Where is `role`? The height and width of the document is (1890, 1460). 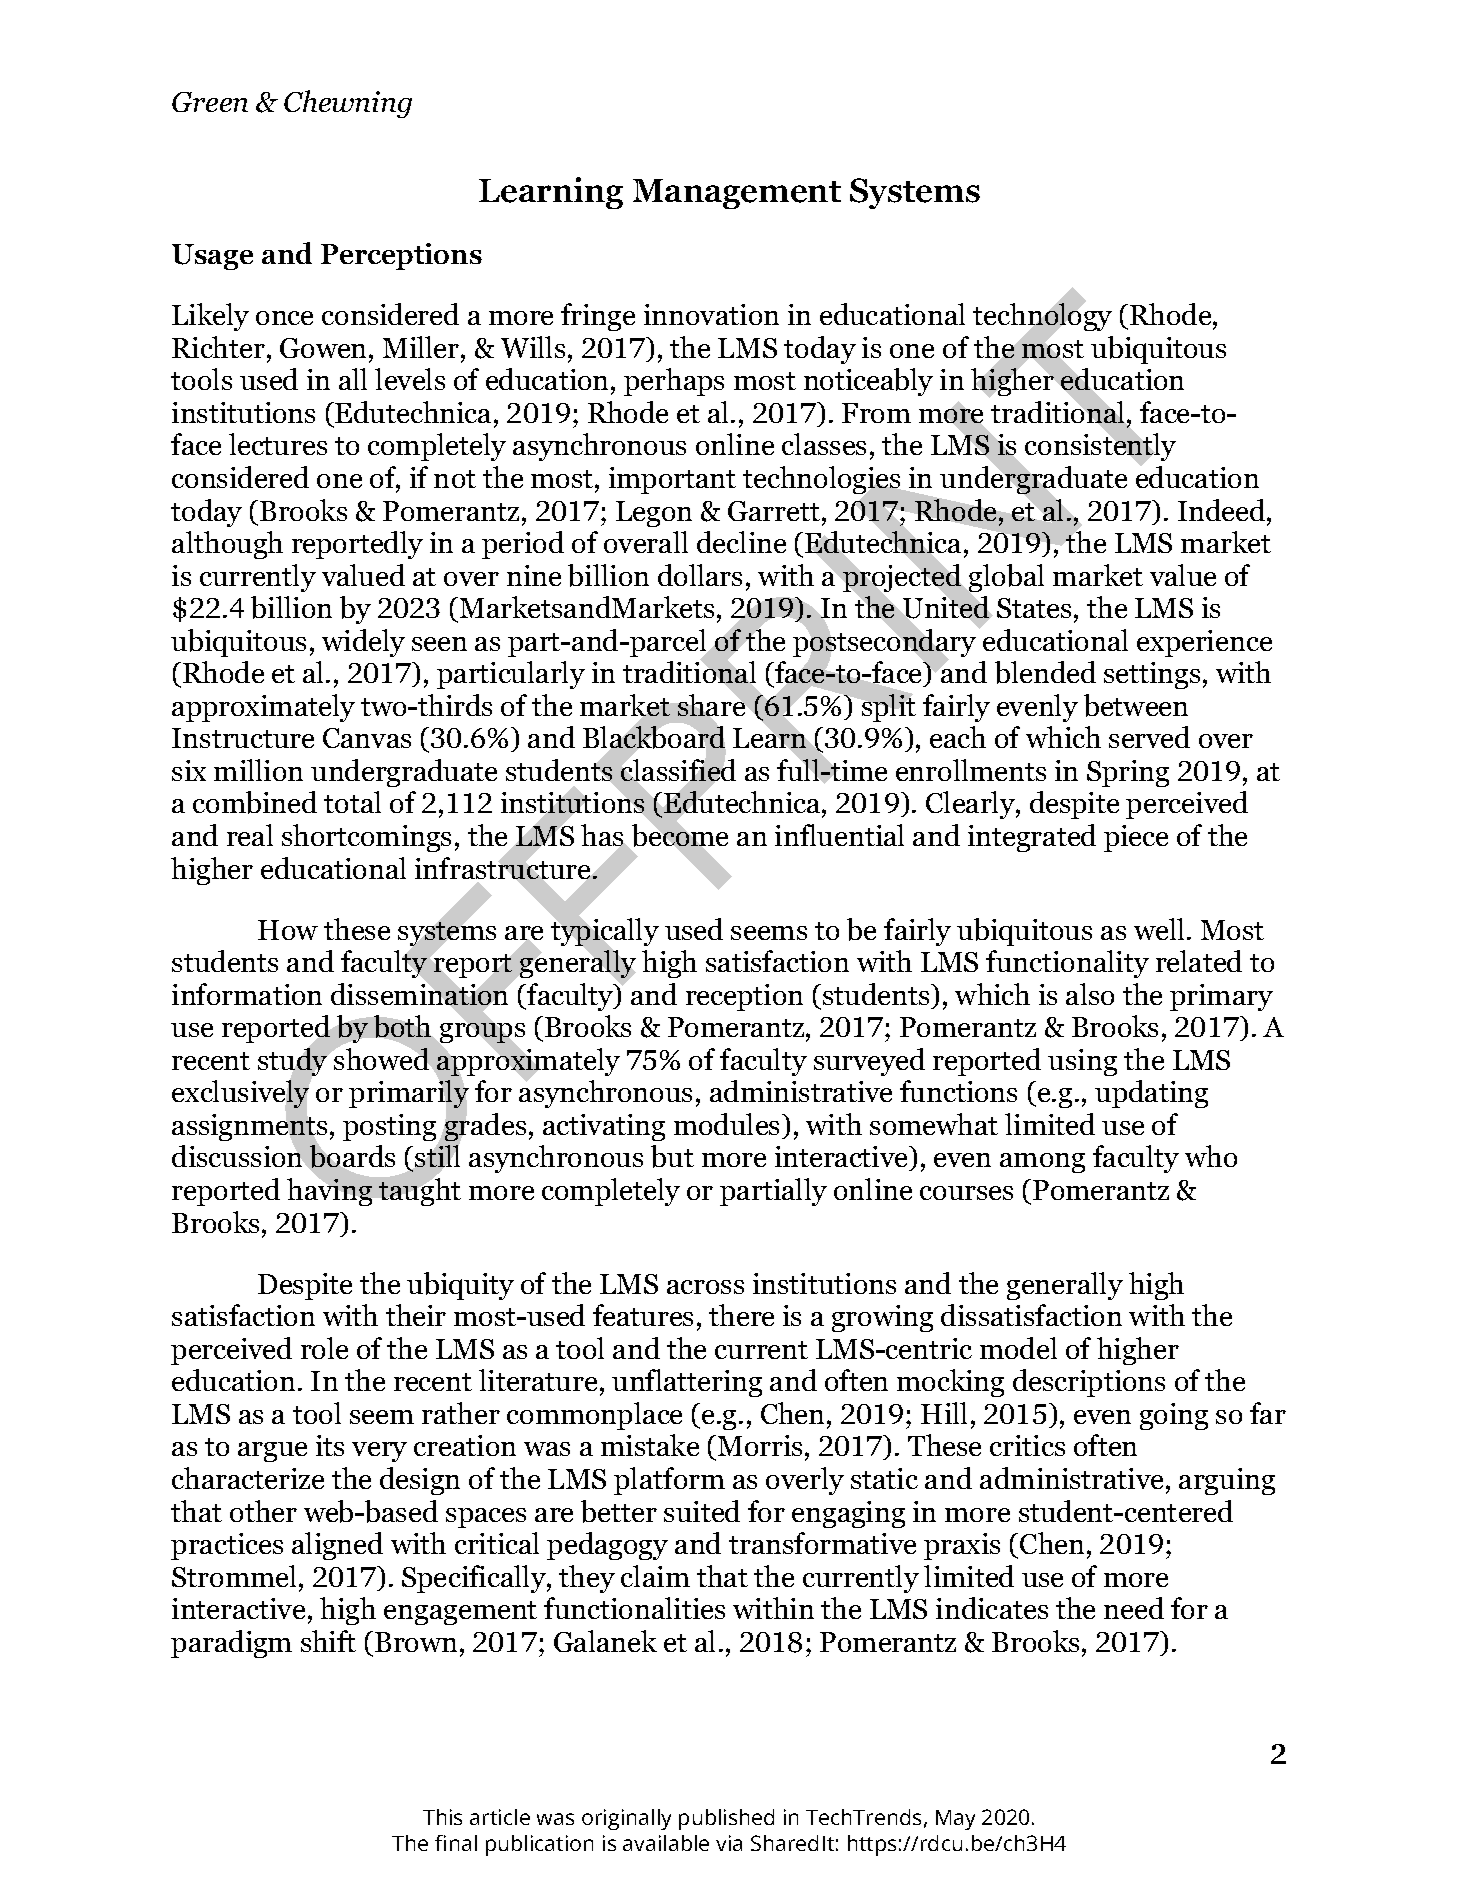
role is located at coordinates (324, 1348).
